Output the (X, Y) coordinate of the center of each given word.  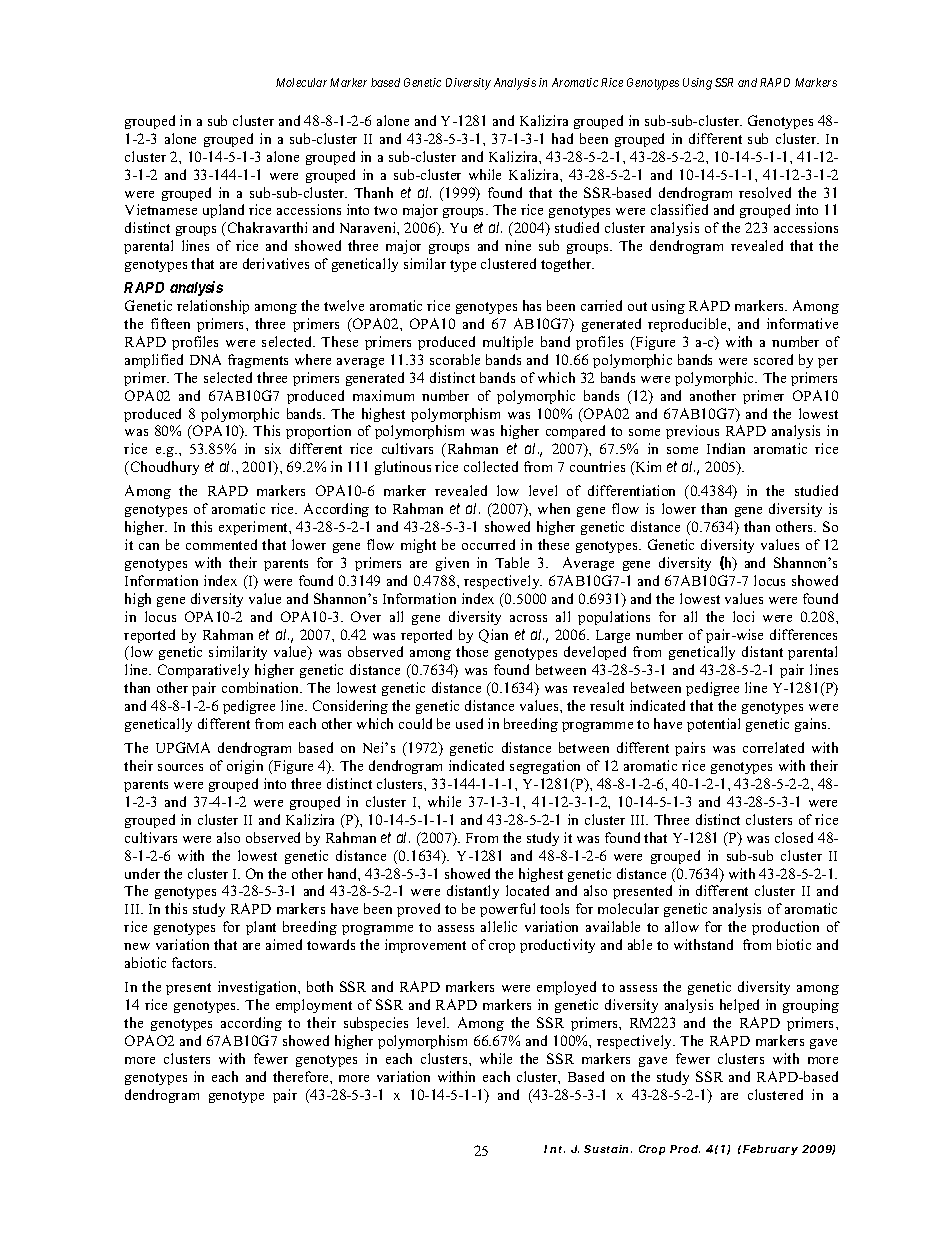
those (472, 651)
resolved (765, 192)
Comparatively (203, 671)
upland (223, 211)
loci (743, 616)
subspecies (376, 1024)
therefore (302, 1076)
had (562, 138)
